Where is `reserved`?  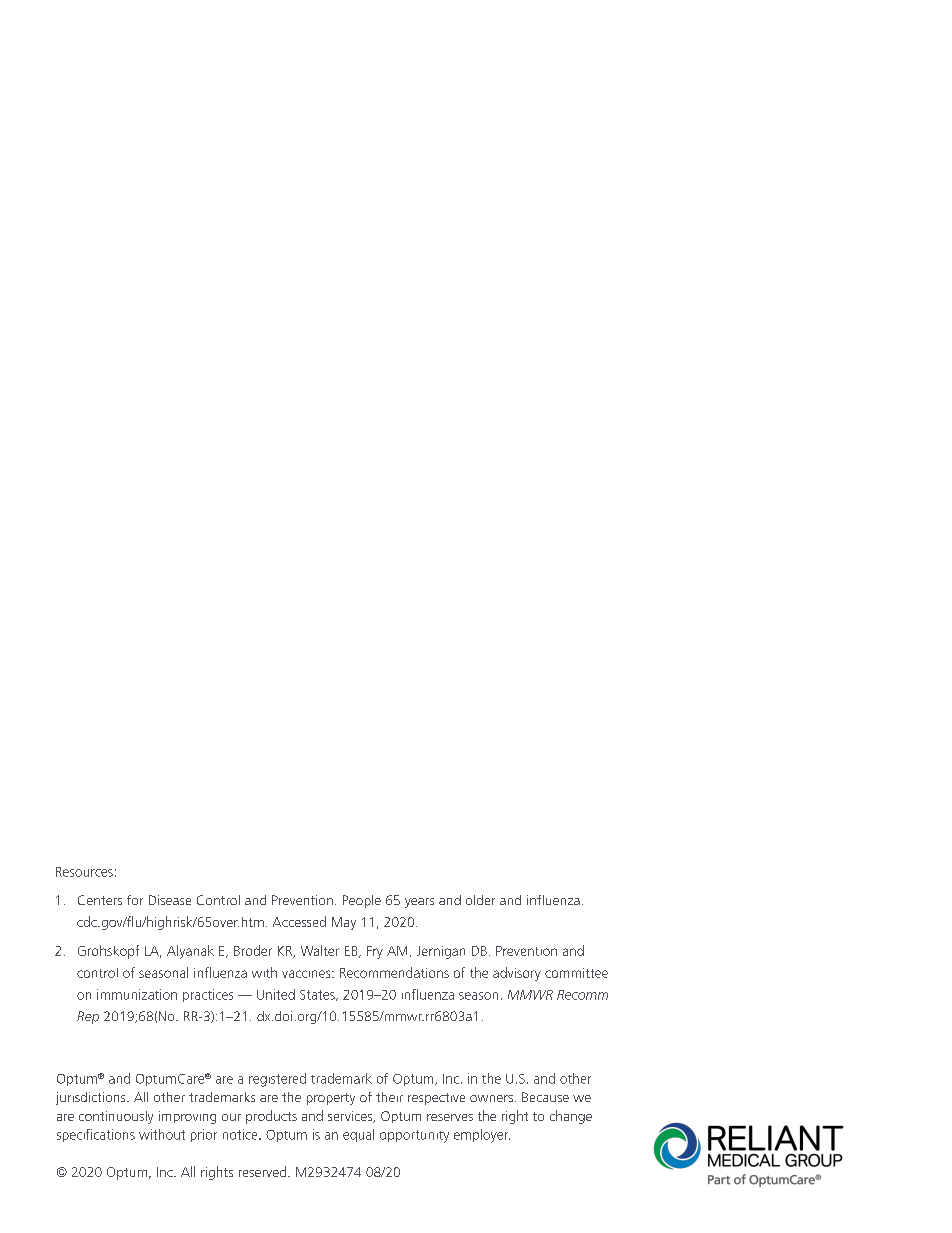
reserved is located at coordinates (264, 1171).
